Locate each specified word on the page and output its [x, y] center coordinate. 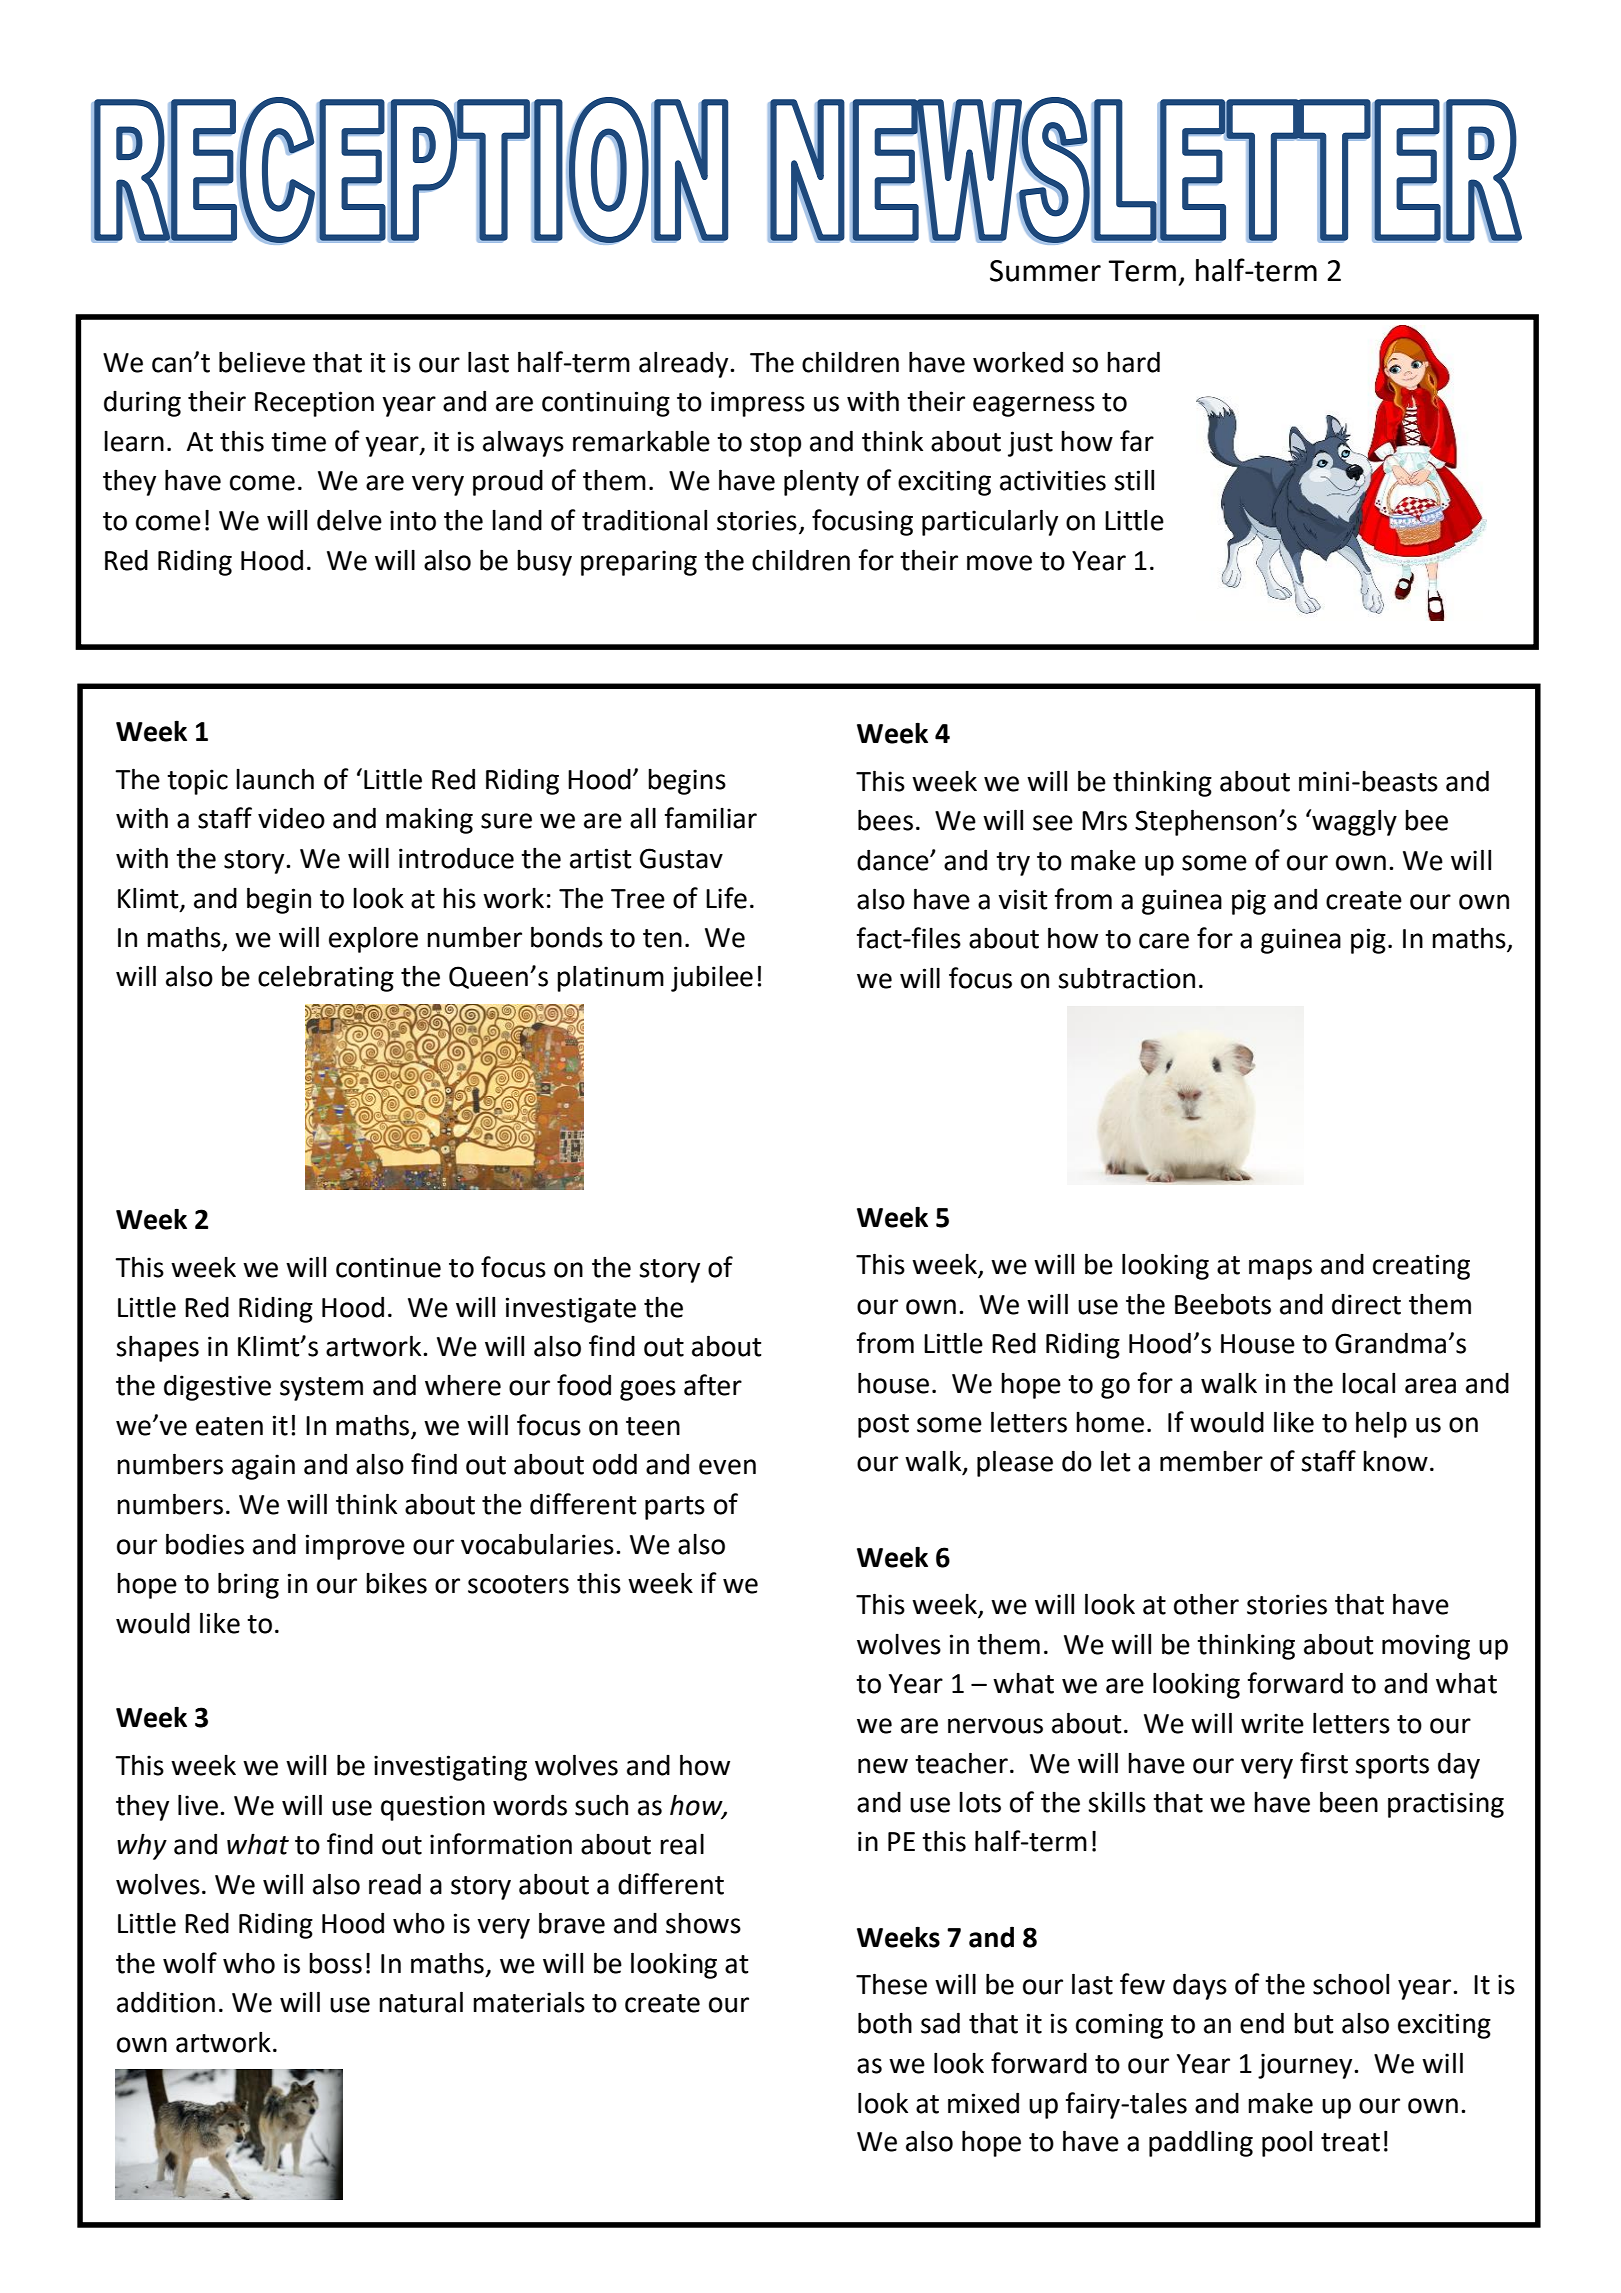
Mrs [1104, 821]
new [883, 1766]
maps [1280, 1269]
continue [388, 1267]
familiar [710, 818]
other [1206, 1604]
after [713, 1385]
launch [275, 779]
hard [1133, 362]
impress [758, 404]
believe [262, 362]
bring [248, 1585]
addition [166, 2002]
